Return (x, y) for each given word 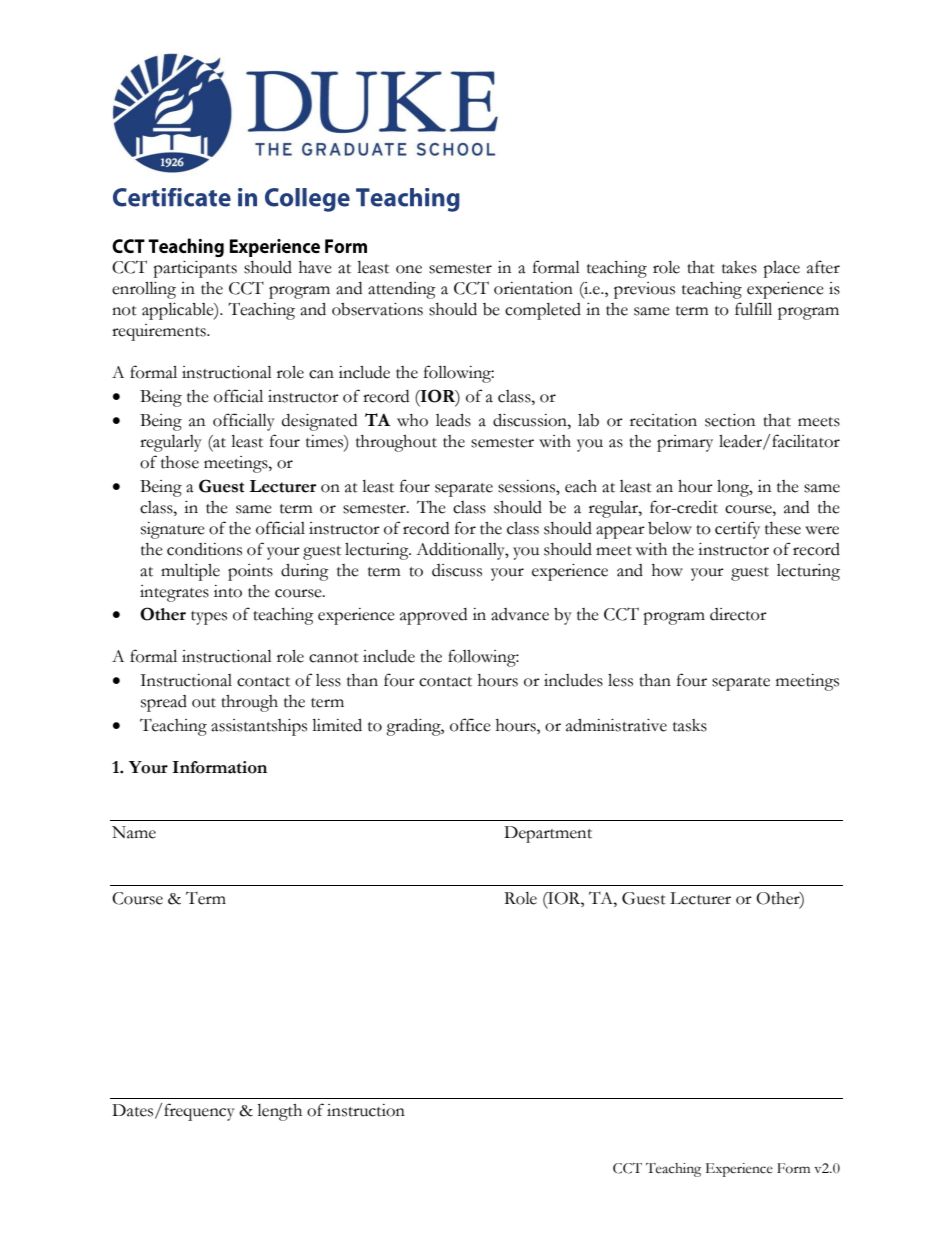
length (279, 1112)
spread (164, 703)
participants (195, 269)
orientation (533, 288)
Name (134, 832)
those (180, 462)
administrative (616, 725)
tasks (690, 725)
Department (548, 834)
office (470, 725)
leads (453, 420)
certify (737, 530)
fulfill (753, 309)
